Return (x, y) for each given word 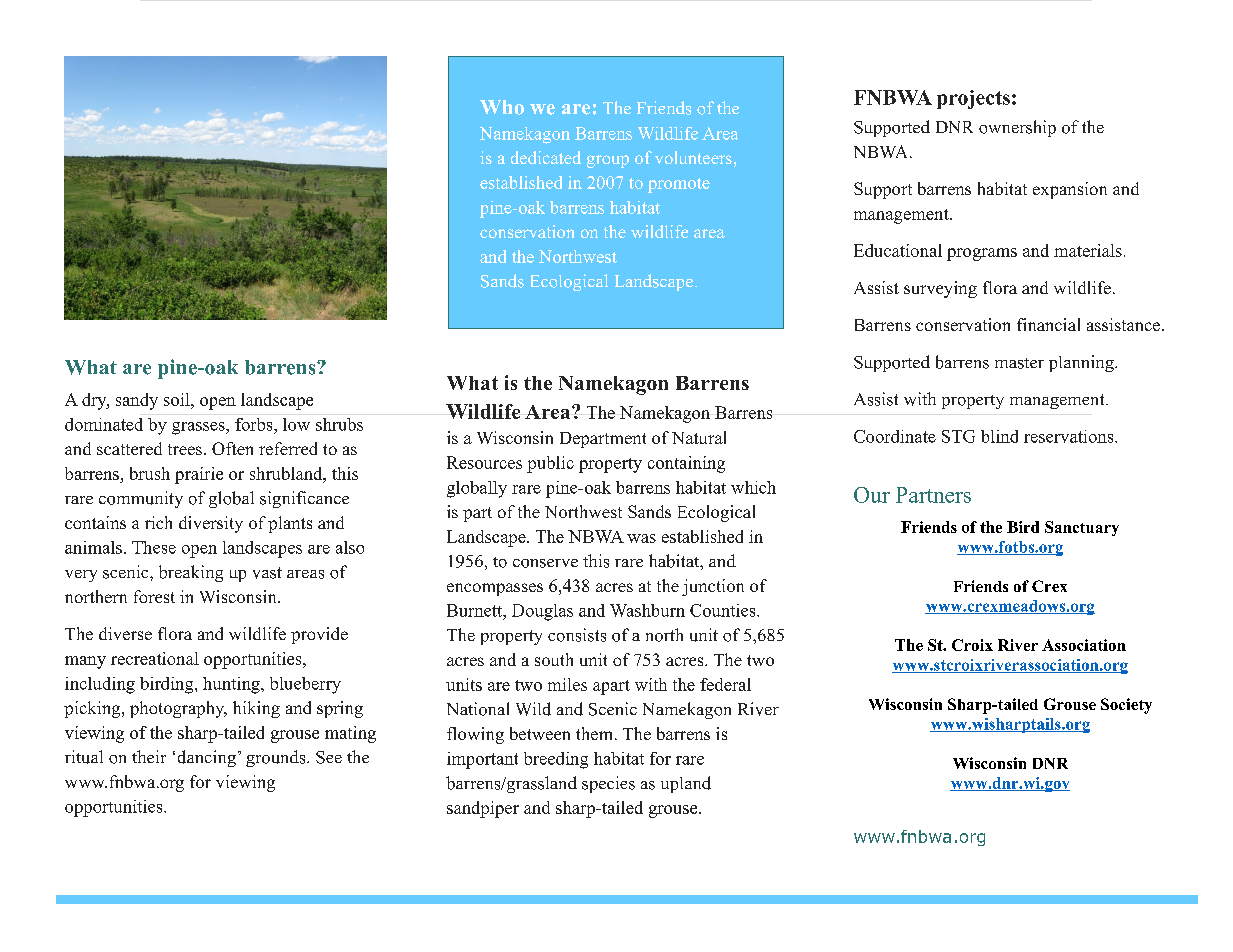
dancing (207, 758)
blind (999, 436)
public (550, 464)
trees (185, 449)
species (608, 784)
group (608, 161)
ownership (1017, 128)
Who (502, 107)
